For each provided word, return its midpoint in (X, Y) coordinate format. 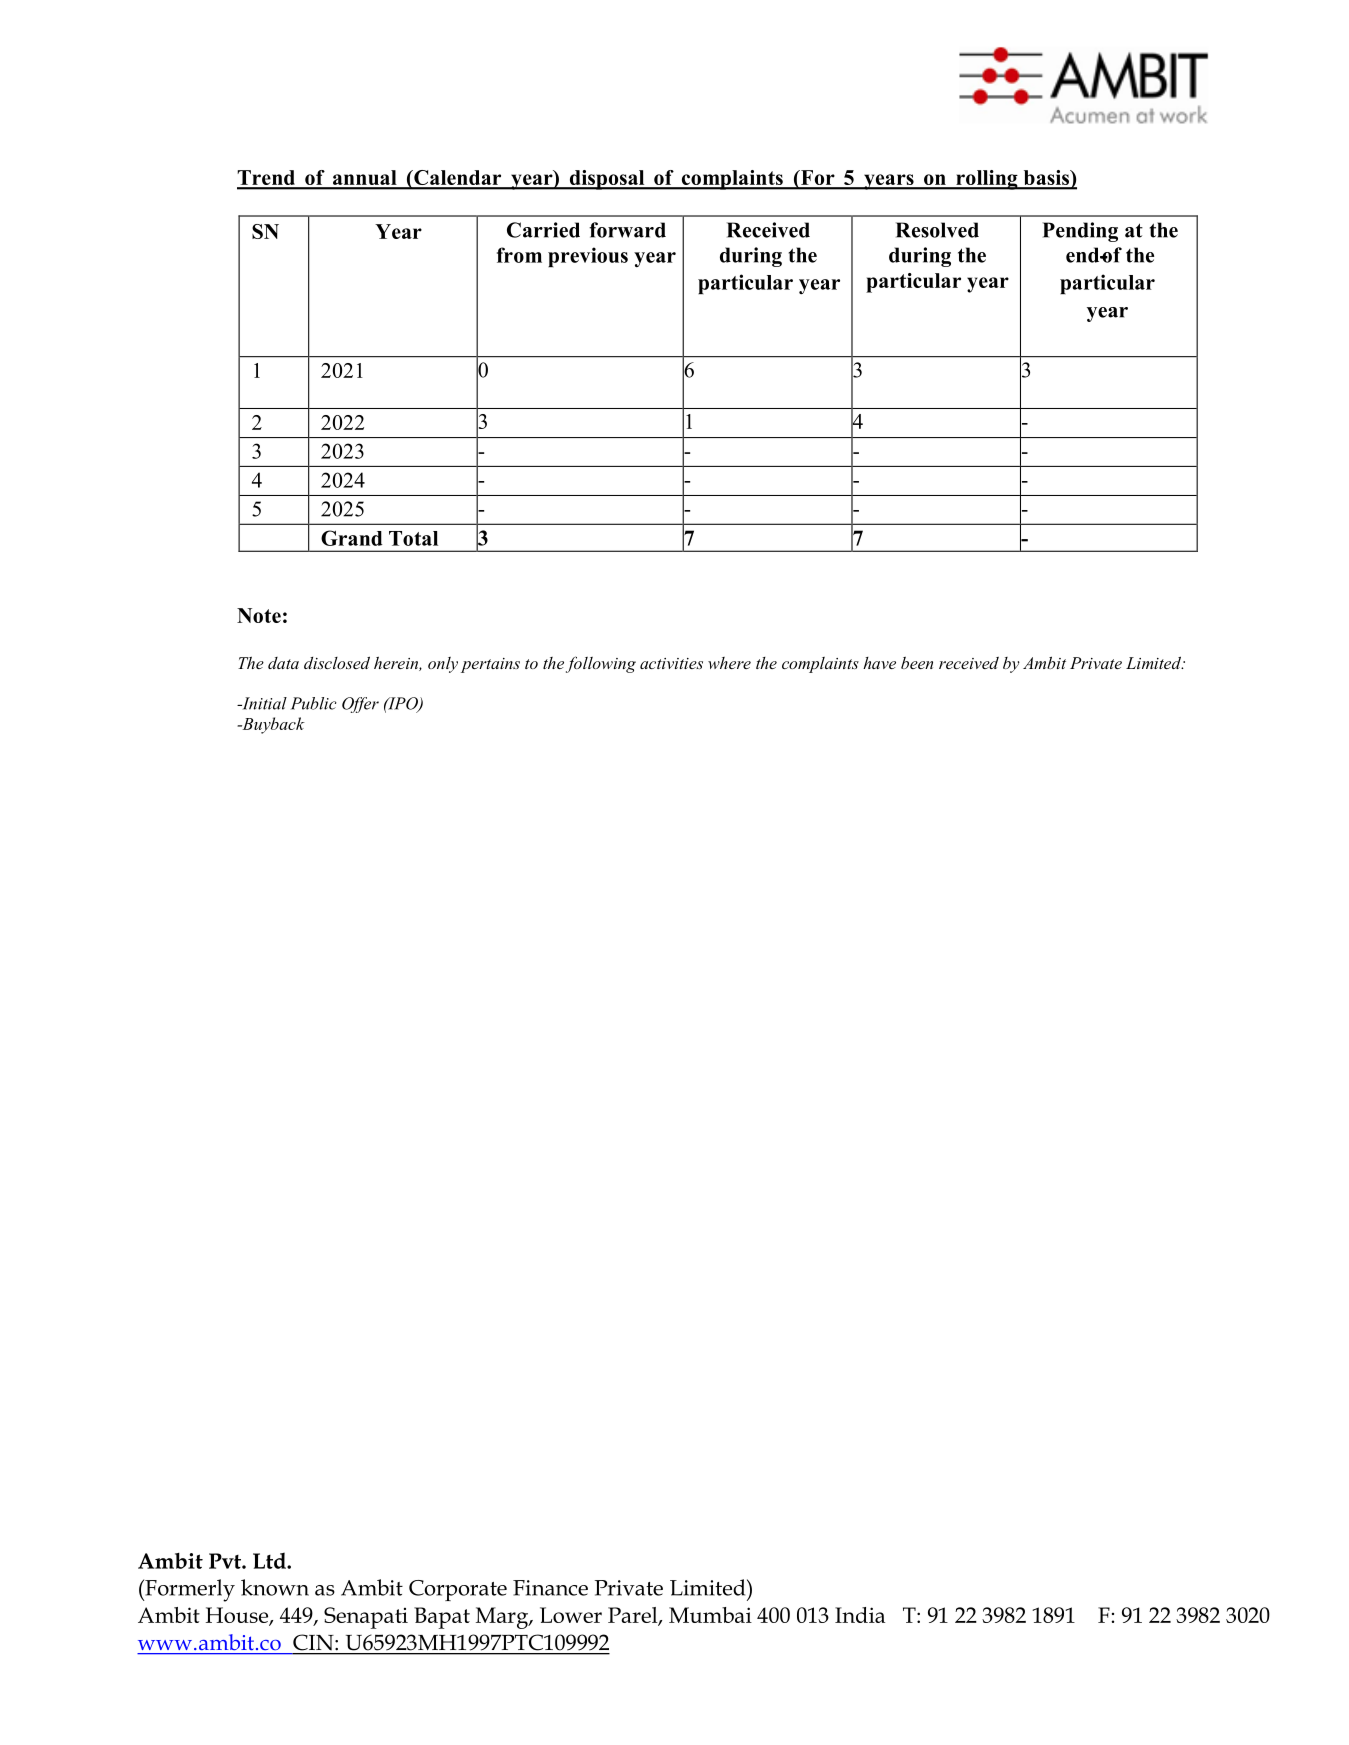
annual (364, 179)
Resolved (937, 230)
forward (627, 230)
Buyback (272, 725)
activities (671, 663)
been (917, 663)
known (275, 1587)
